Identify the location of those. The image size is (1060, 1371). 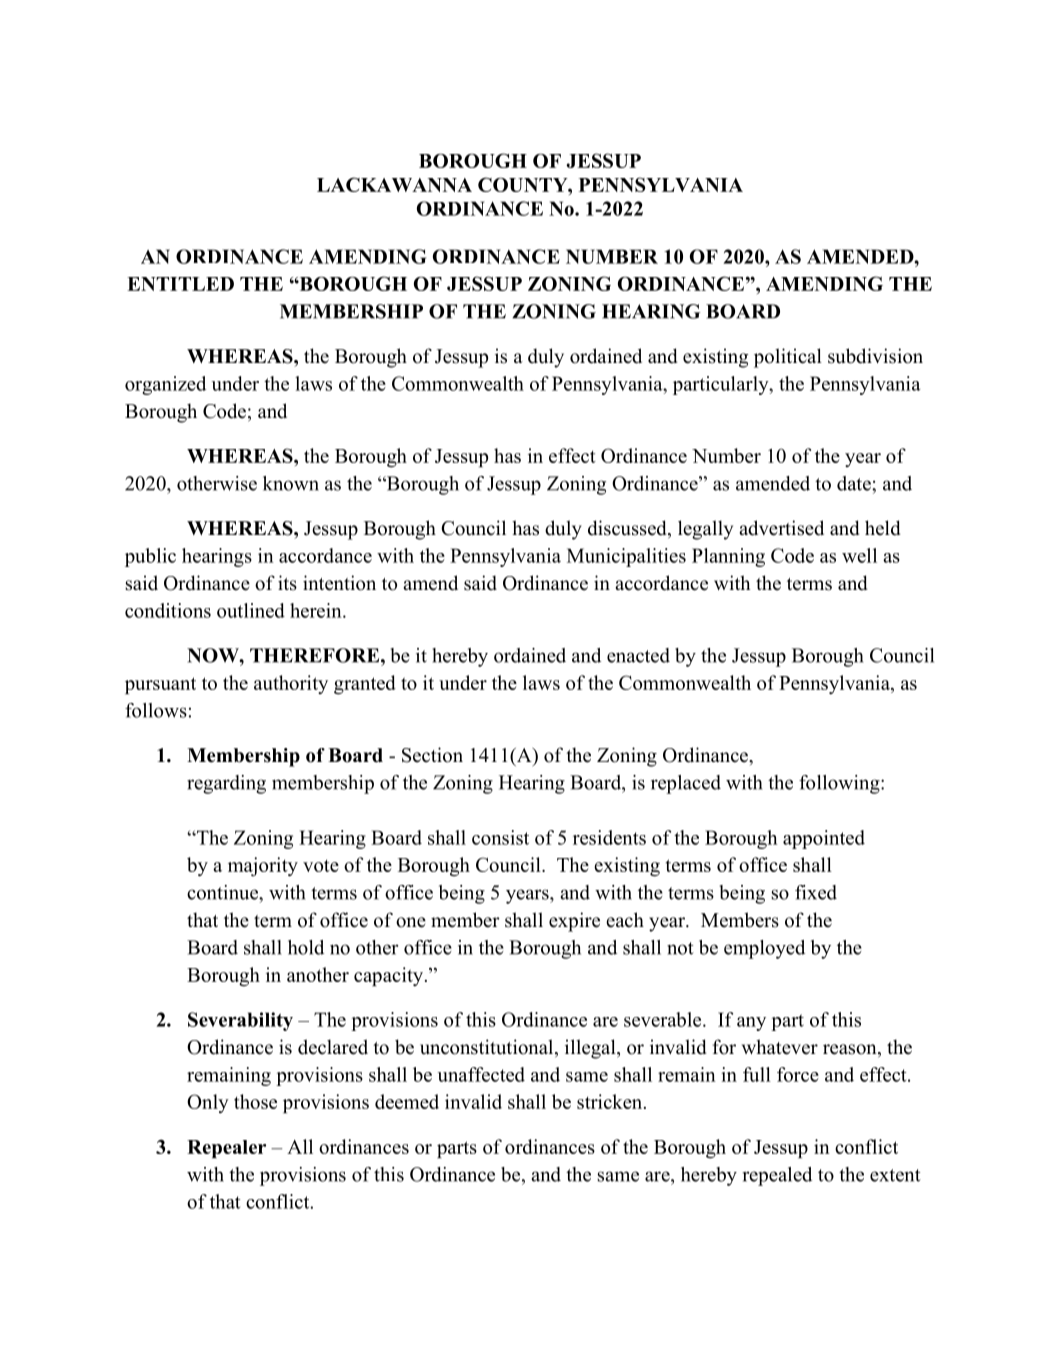
(255, 1101).
